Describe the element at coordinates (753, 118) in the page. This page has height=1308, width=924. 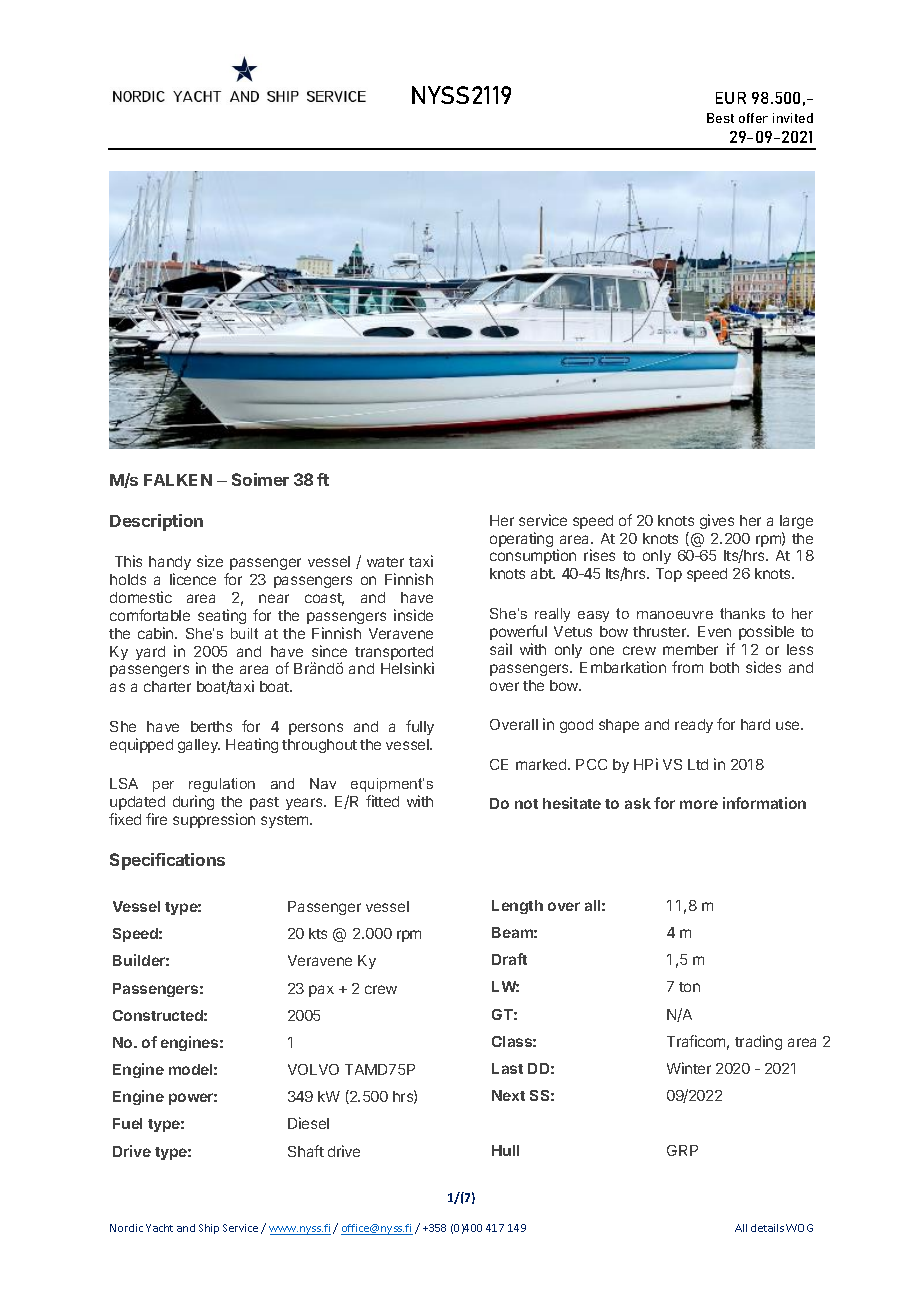
I see `offer` at that location.
